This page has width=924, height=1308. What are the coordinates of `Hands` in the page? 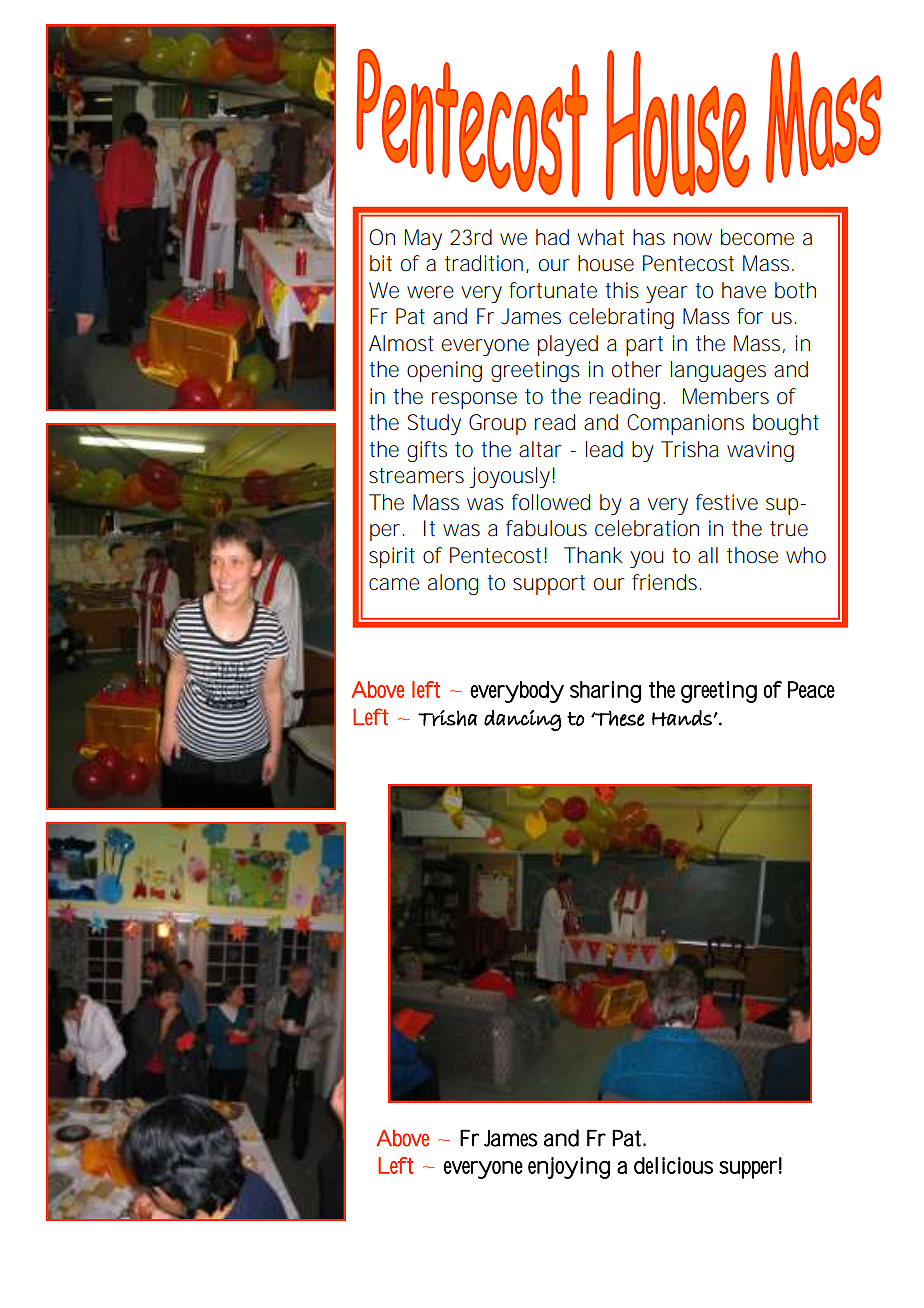 It's located at (682, 718).
